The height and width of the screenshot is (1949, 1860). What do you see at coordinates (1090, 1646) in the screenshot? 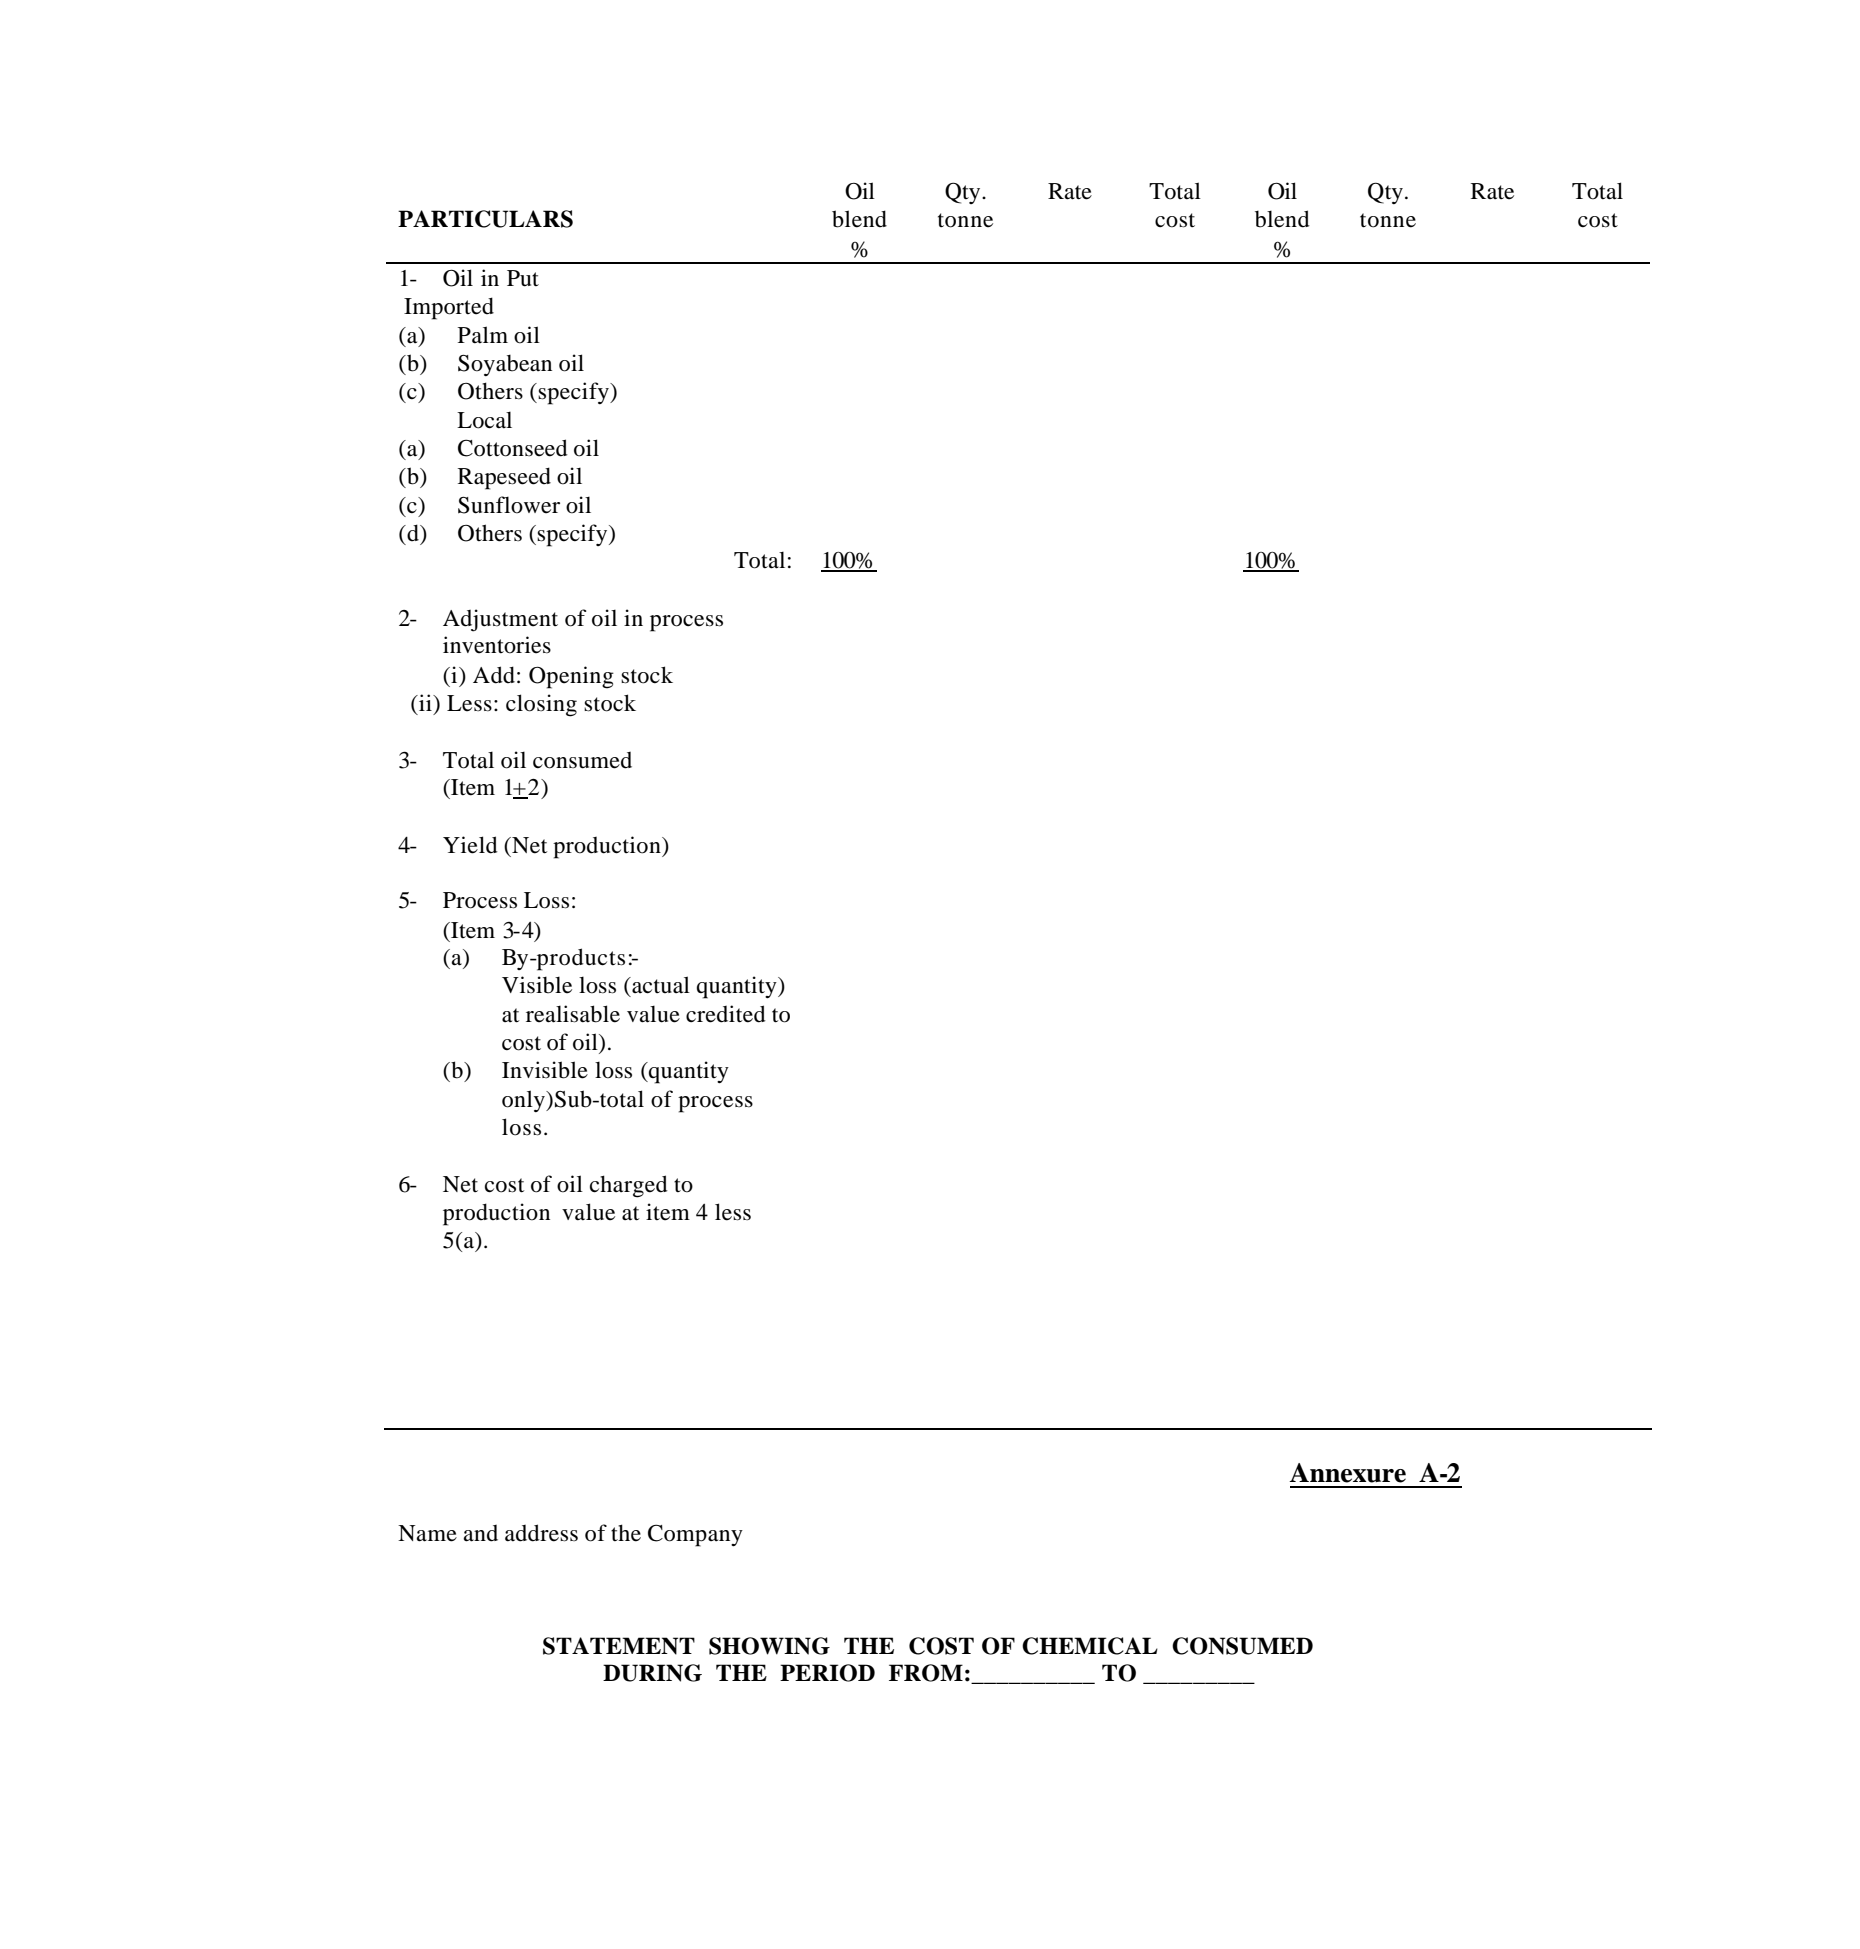
I see `CHEMICAL` at bounding box center [1090, 1646].
